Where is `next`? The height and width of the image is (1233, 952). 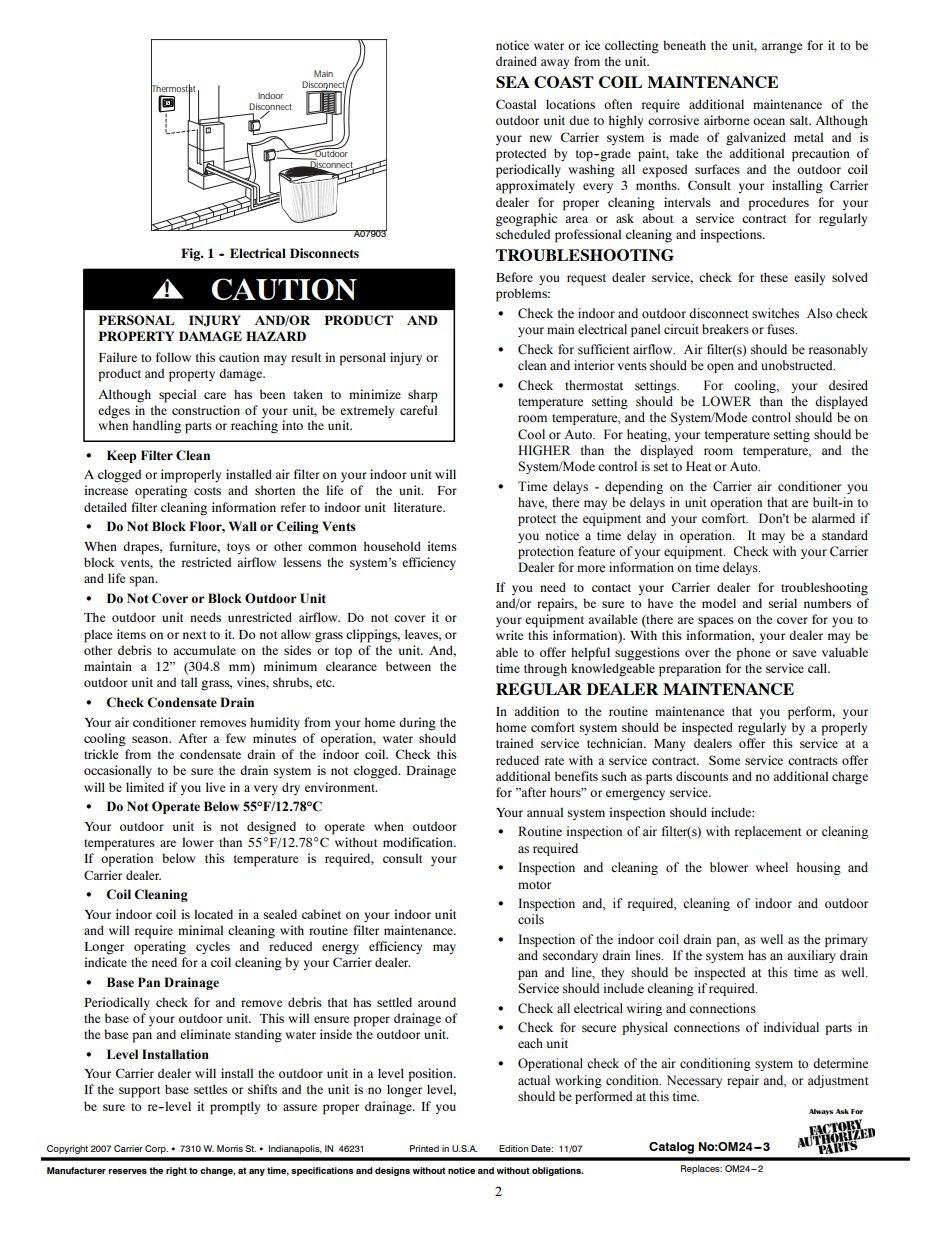
next is located at coordinates (194, 635).
